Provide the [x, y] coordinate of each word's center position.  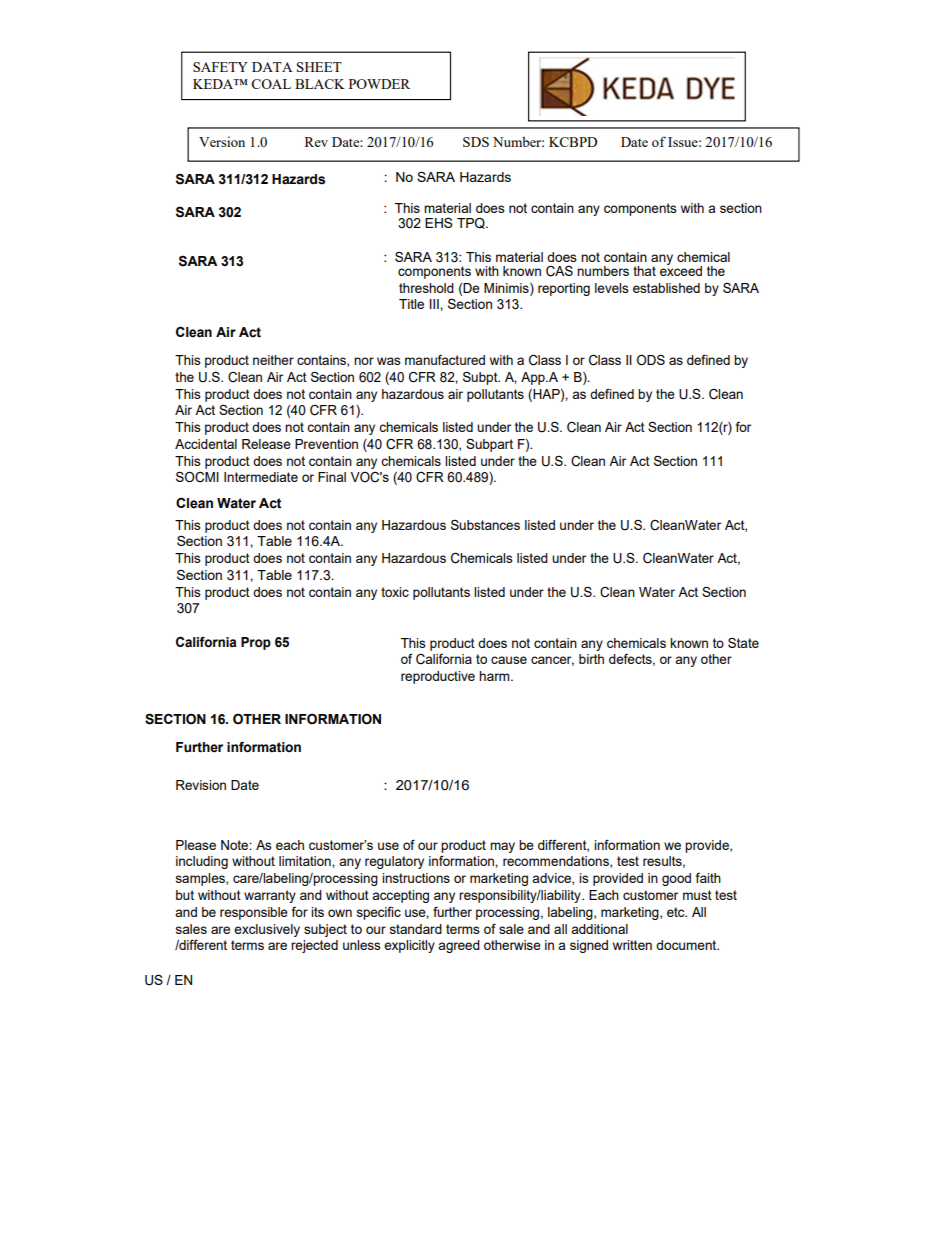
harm [495, 676]
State [743, 643]
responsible [254, 913]
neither [273, 360]
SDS [476, 142]
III [435, 304]
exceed [681, 270]
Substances [485, 524]
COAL [271, 84]
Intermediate [261, 477]
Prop [256, 643]
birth [591, 659]
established [666, 288]
